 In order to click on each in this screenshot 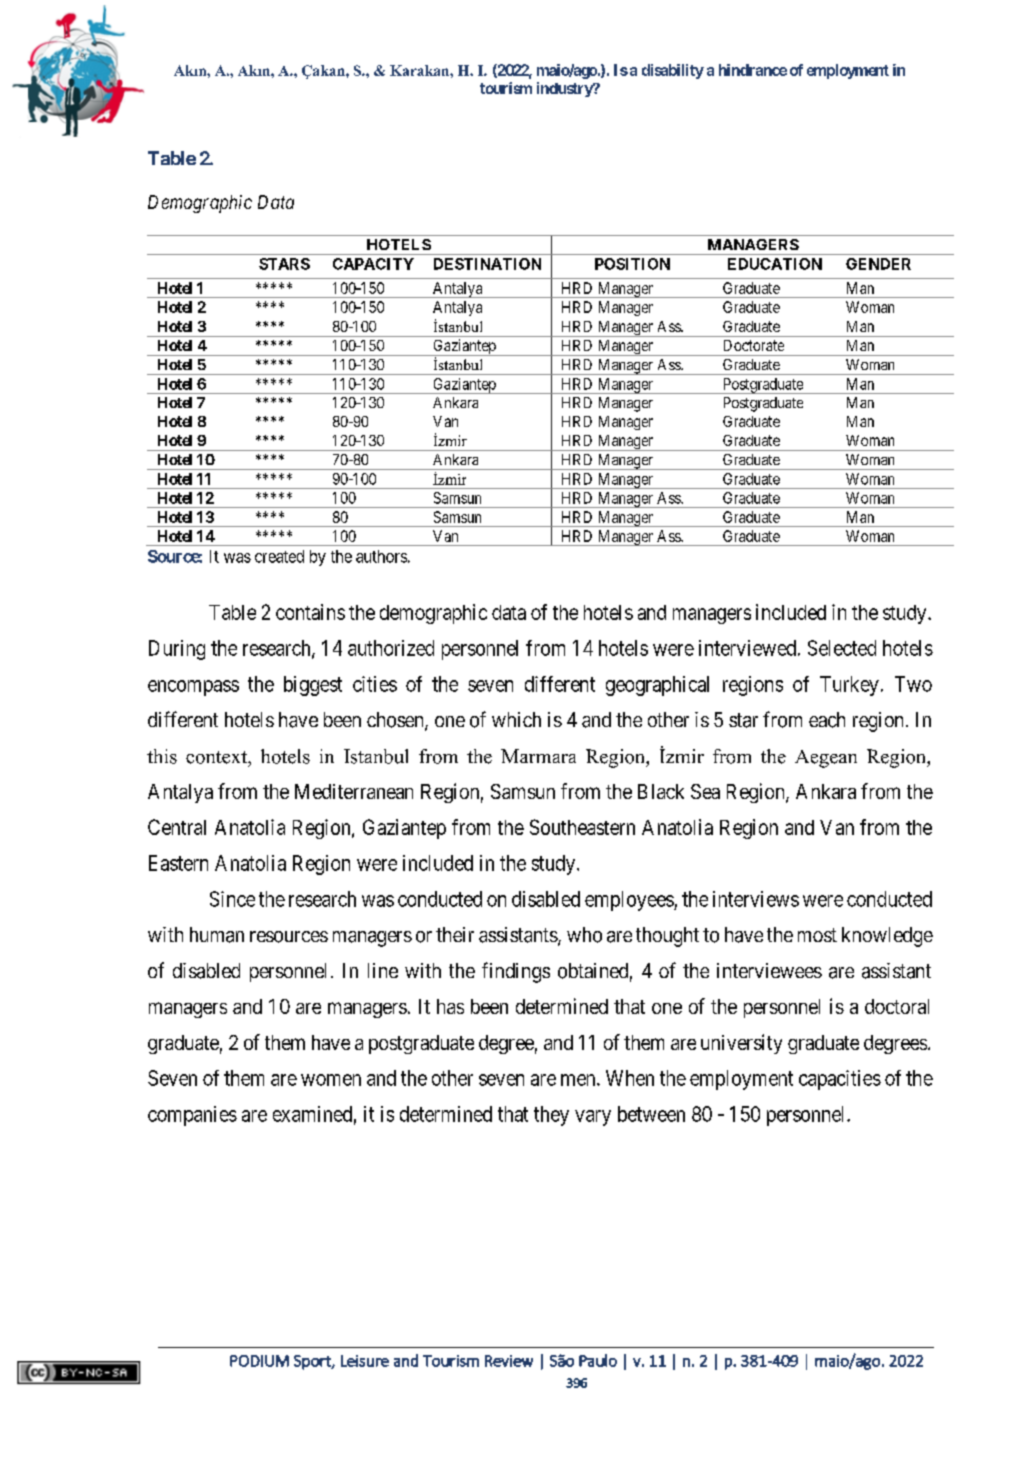, I will do `click(827, 720)`.
